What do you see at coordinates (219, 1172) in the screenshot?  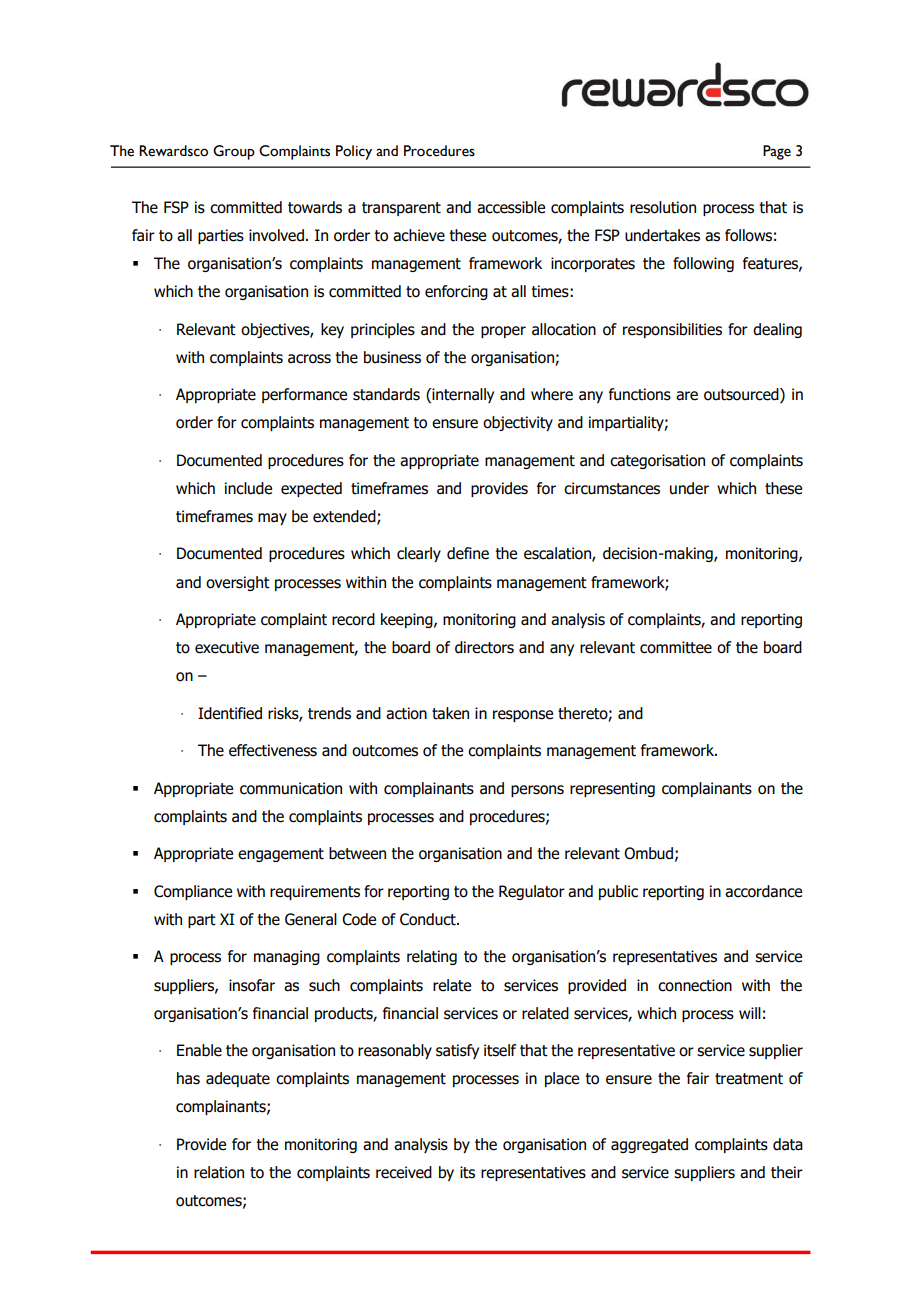 I see `relation` at bounding box center [219, 1172].
